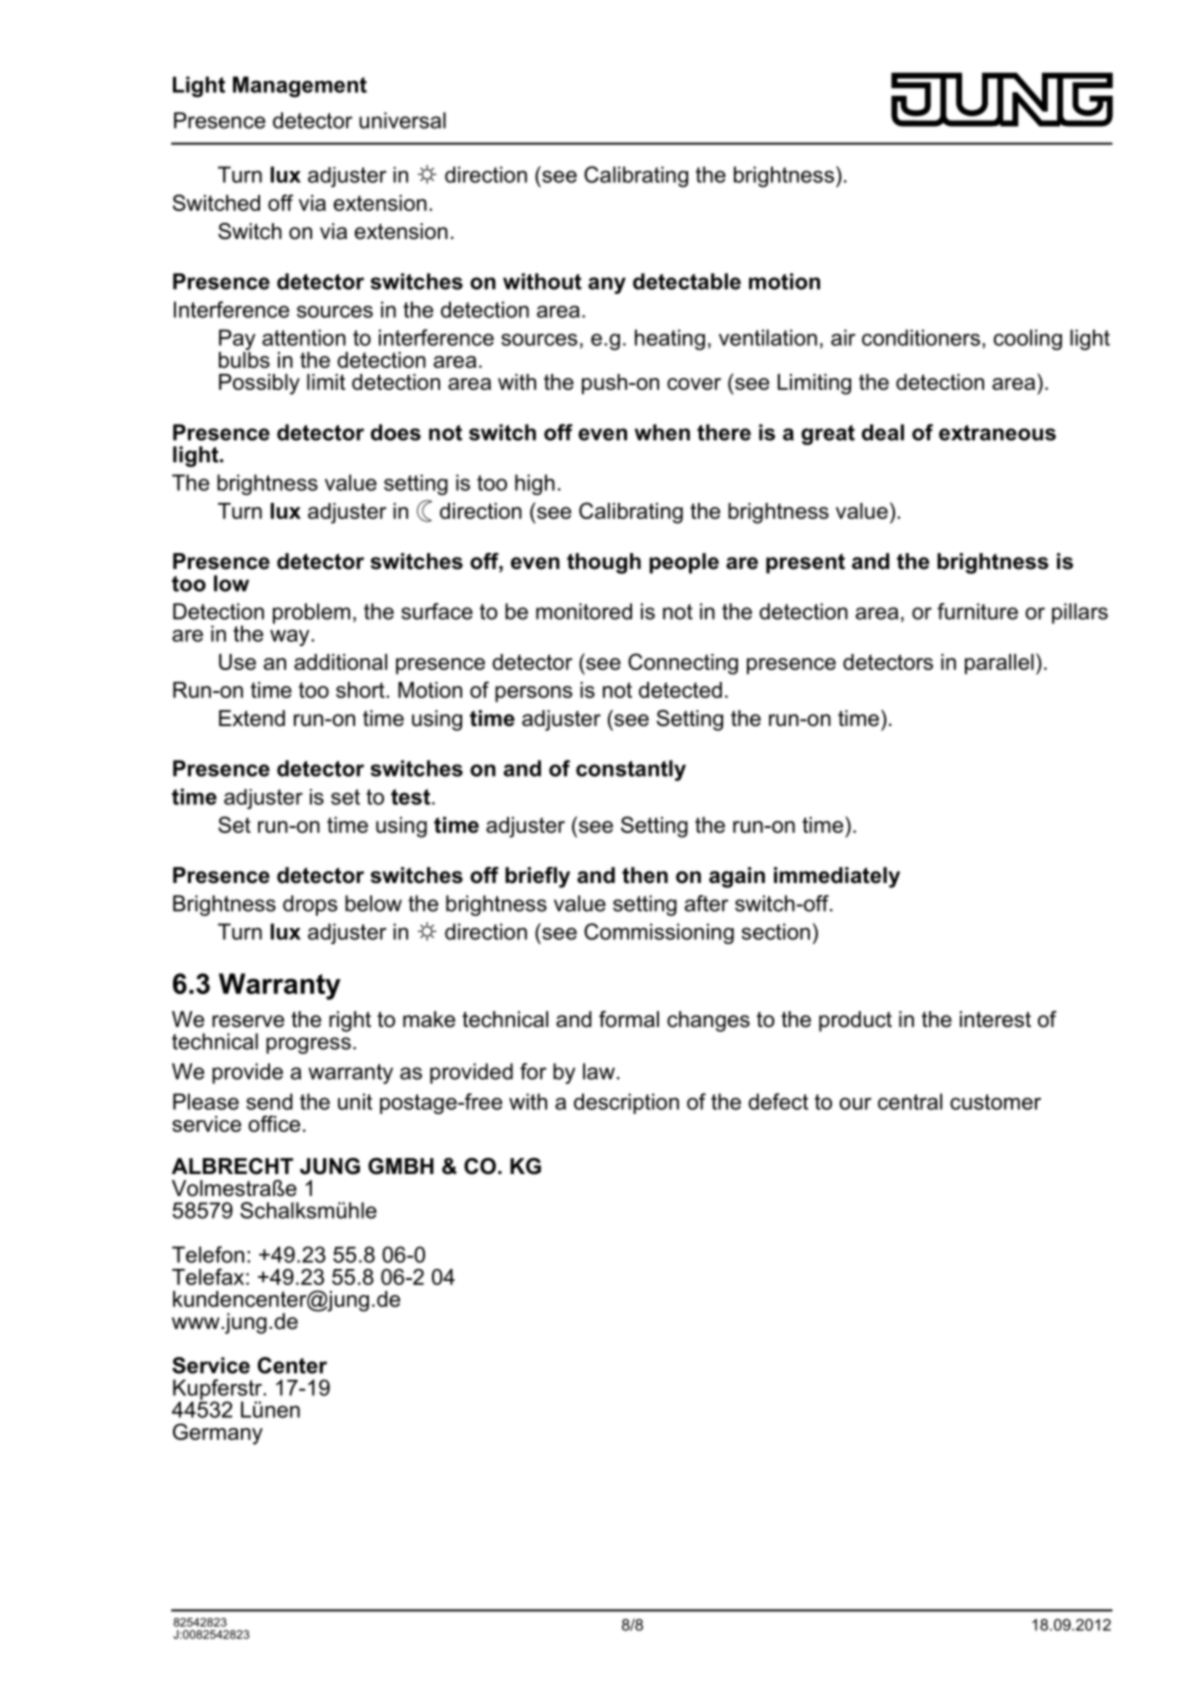 The image size is (1198, 1695). What do you see at coordinates (310, 905) in the screenshot?
I see `drops` at bounding box center [310, 905].
